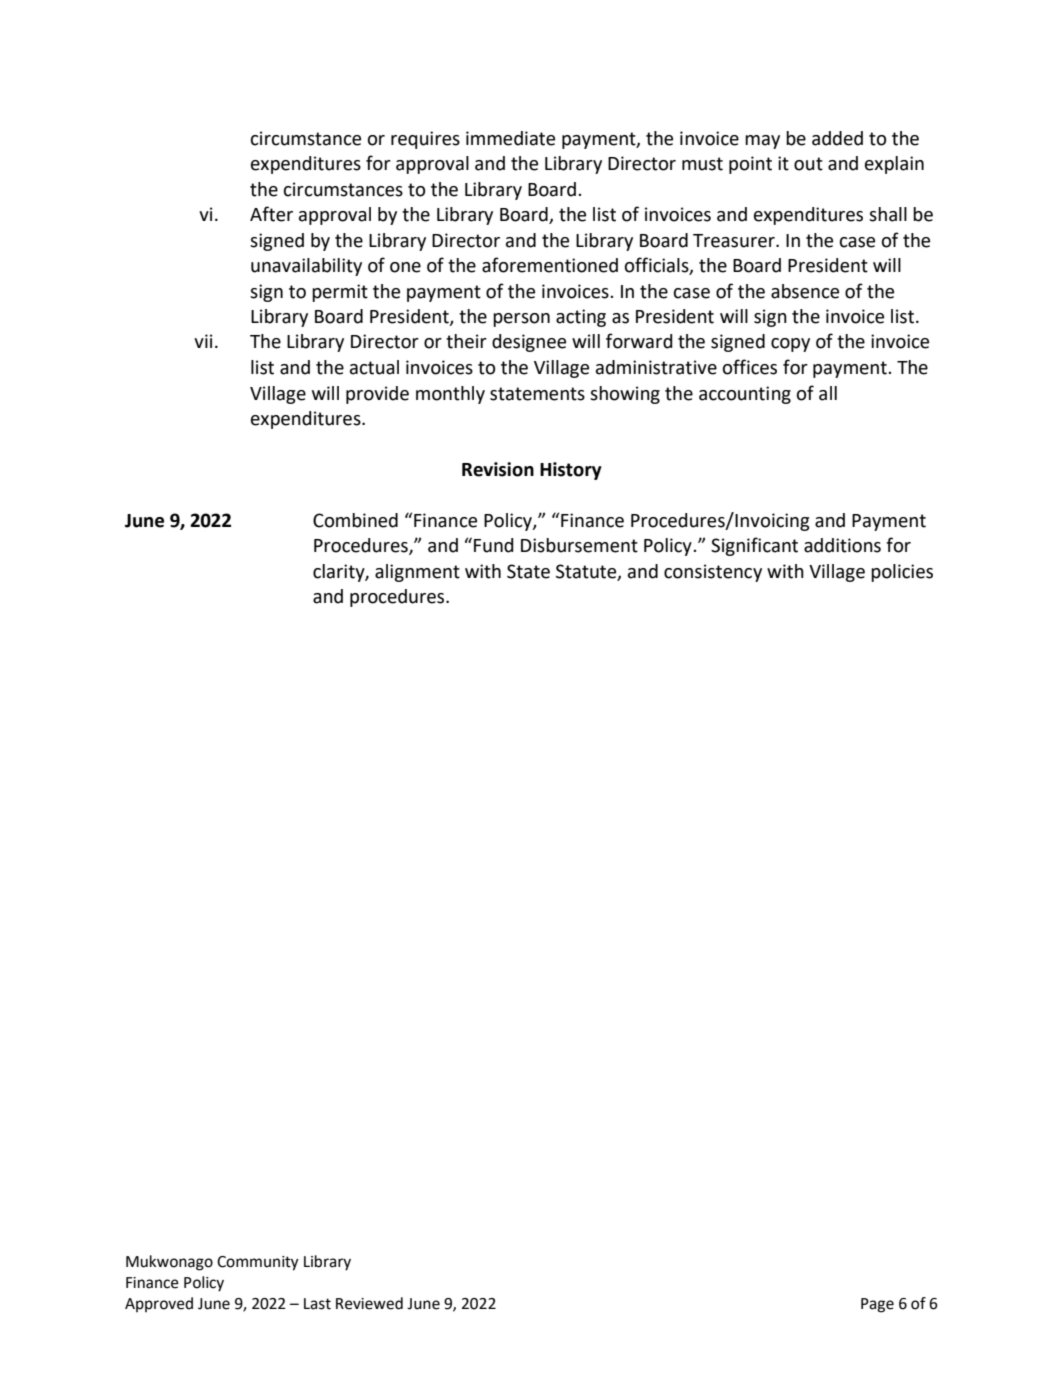 The height and width of the screenshot is (1376, 1063). Describe the element at coordinates (258, 1263) in the screenshot. I see `Community` at that location.
